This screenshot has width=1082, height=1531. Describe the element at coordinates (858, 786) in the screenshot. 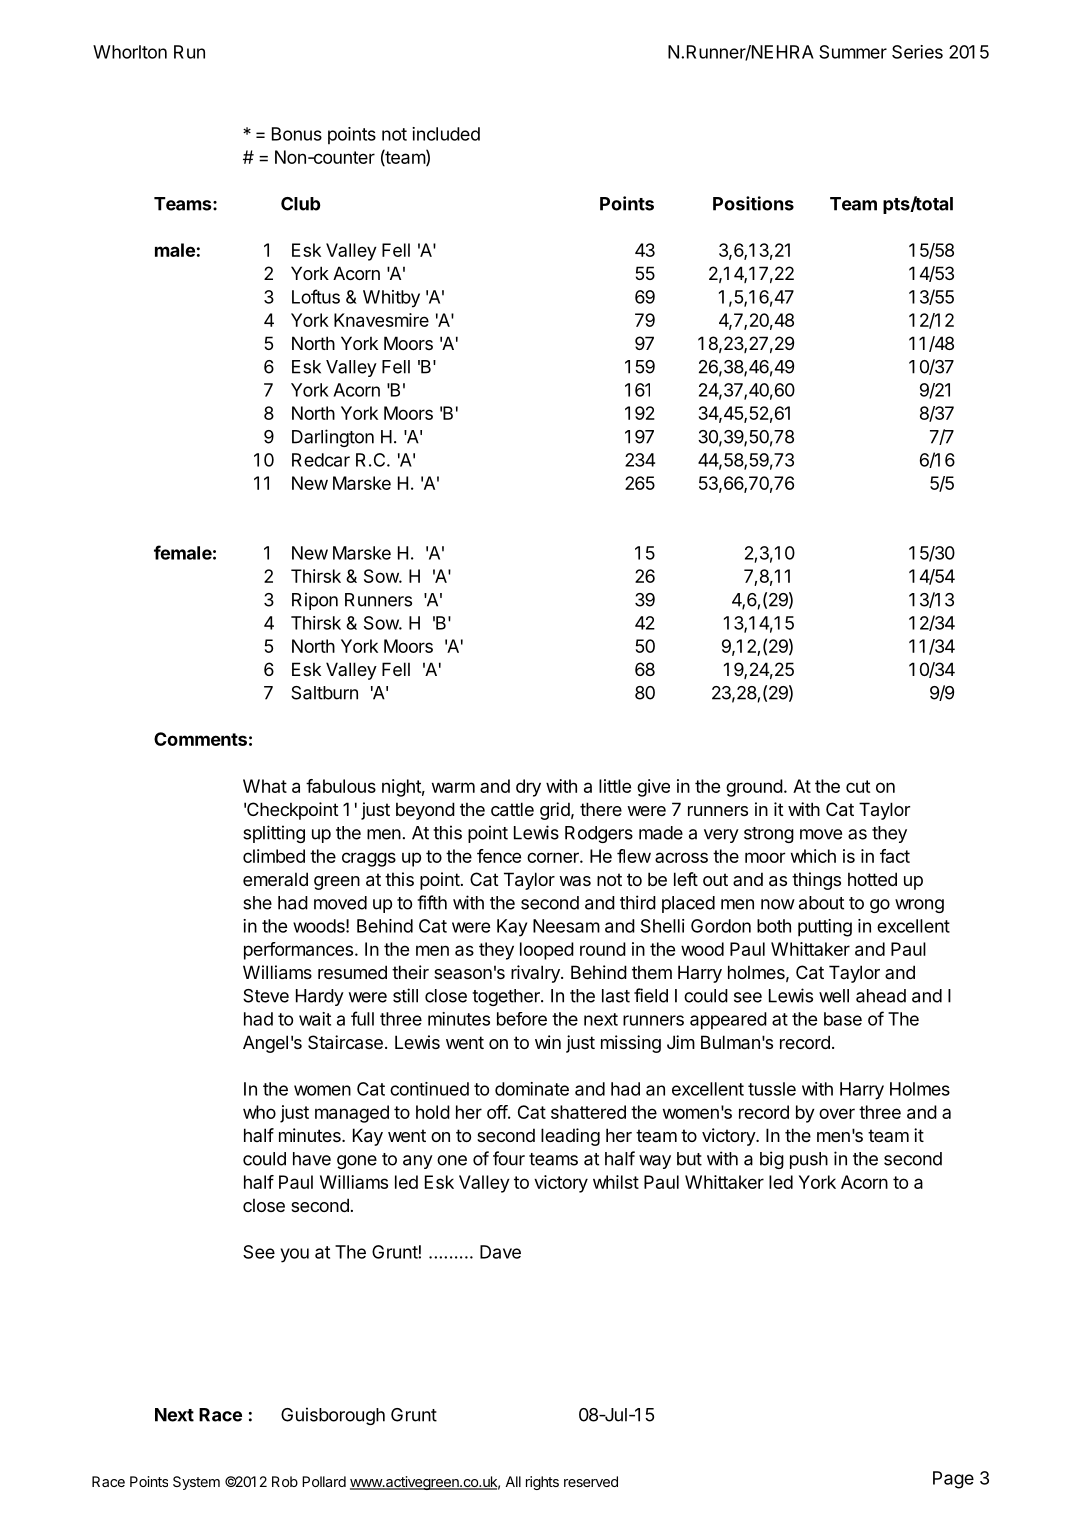

I see `cut` at that location.
